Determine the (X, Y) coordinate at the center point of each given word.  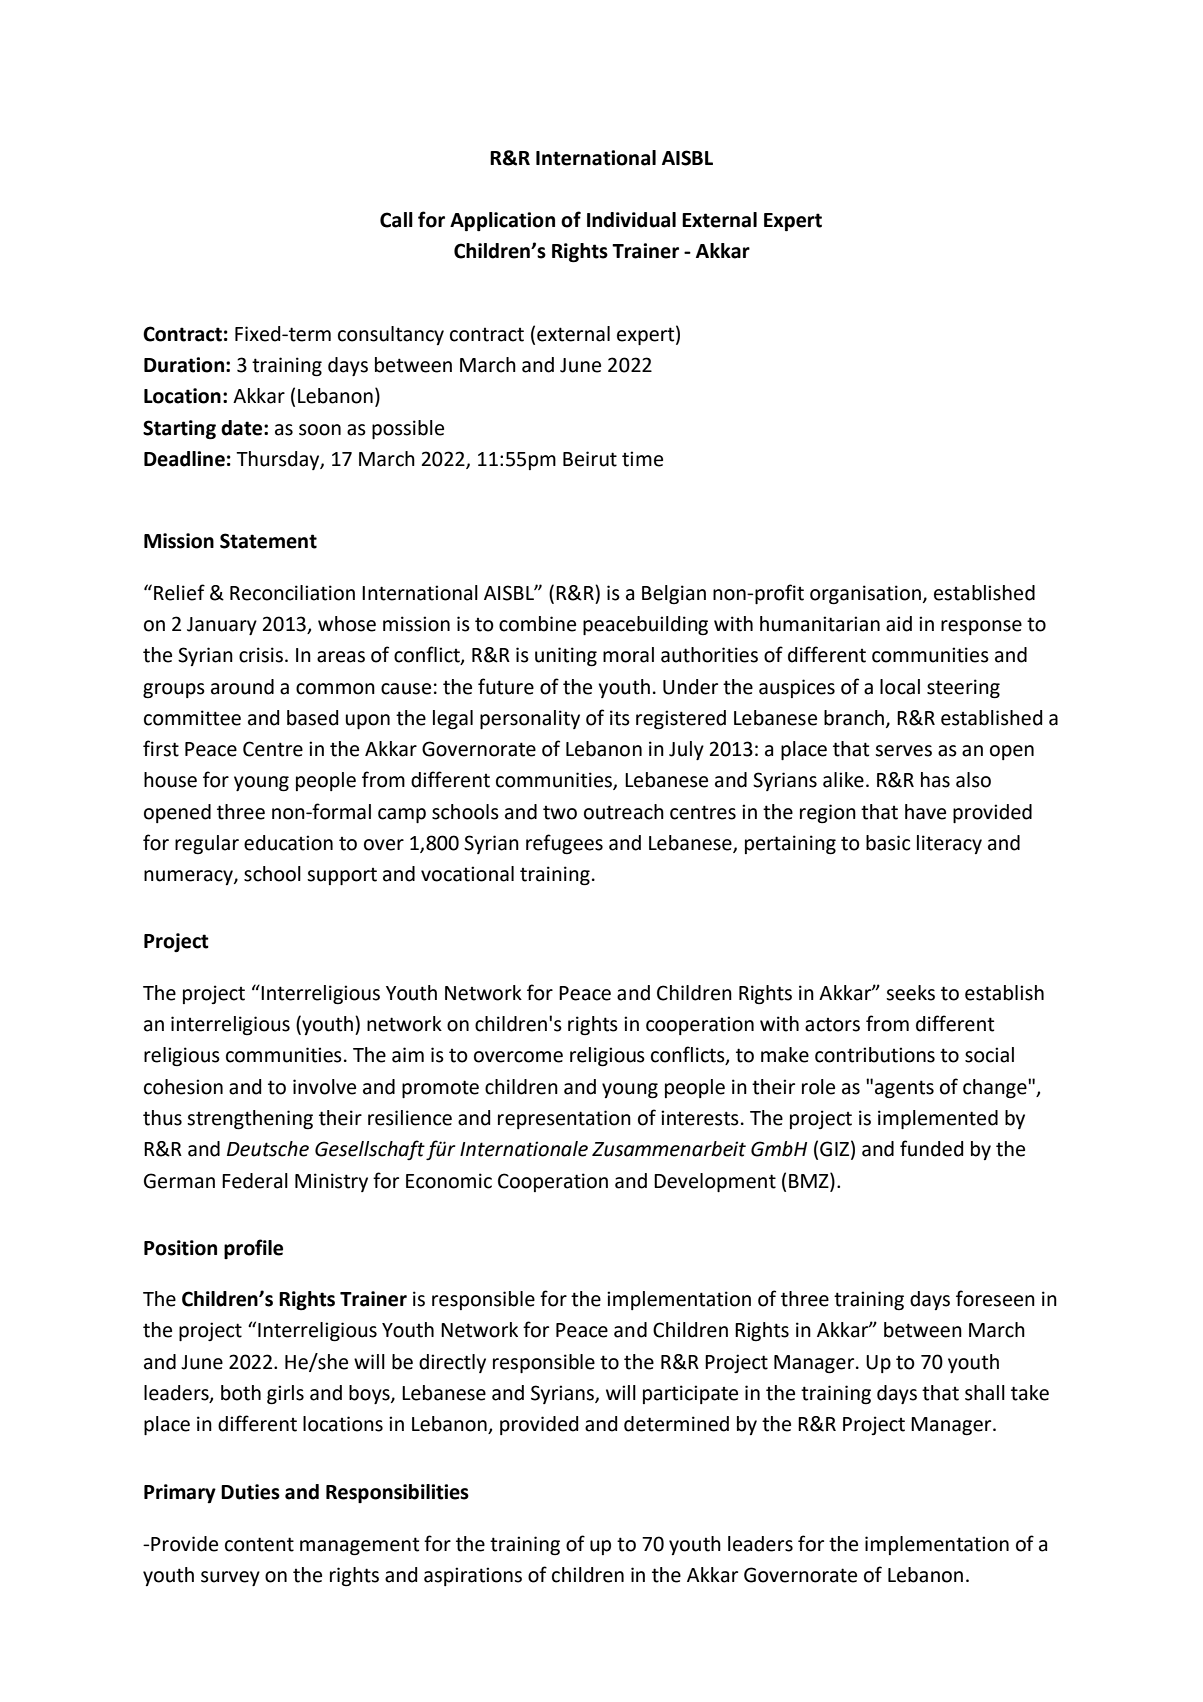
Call (396, 220)
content (259, 1544)
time (642, 459)
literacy (949, 844)
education (288, 843)
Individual (631, 220)
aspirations (473, 1576)
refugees (564, 844)
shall (985, 1393)
